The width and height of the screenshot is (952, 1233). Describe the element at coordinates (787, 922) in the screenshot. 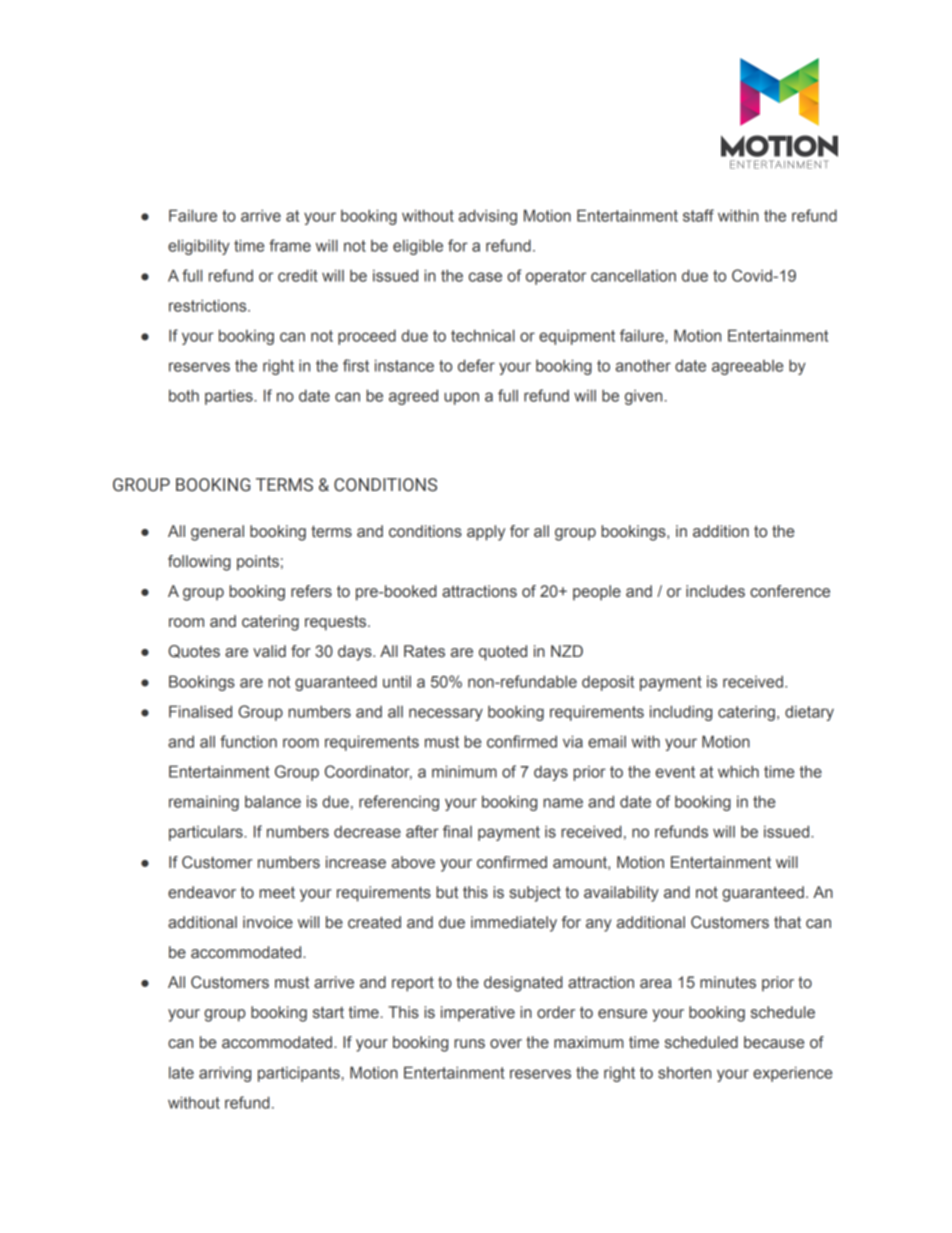

I see `that` at that location.
